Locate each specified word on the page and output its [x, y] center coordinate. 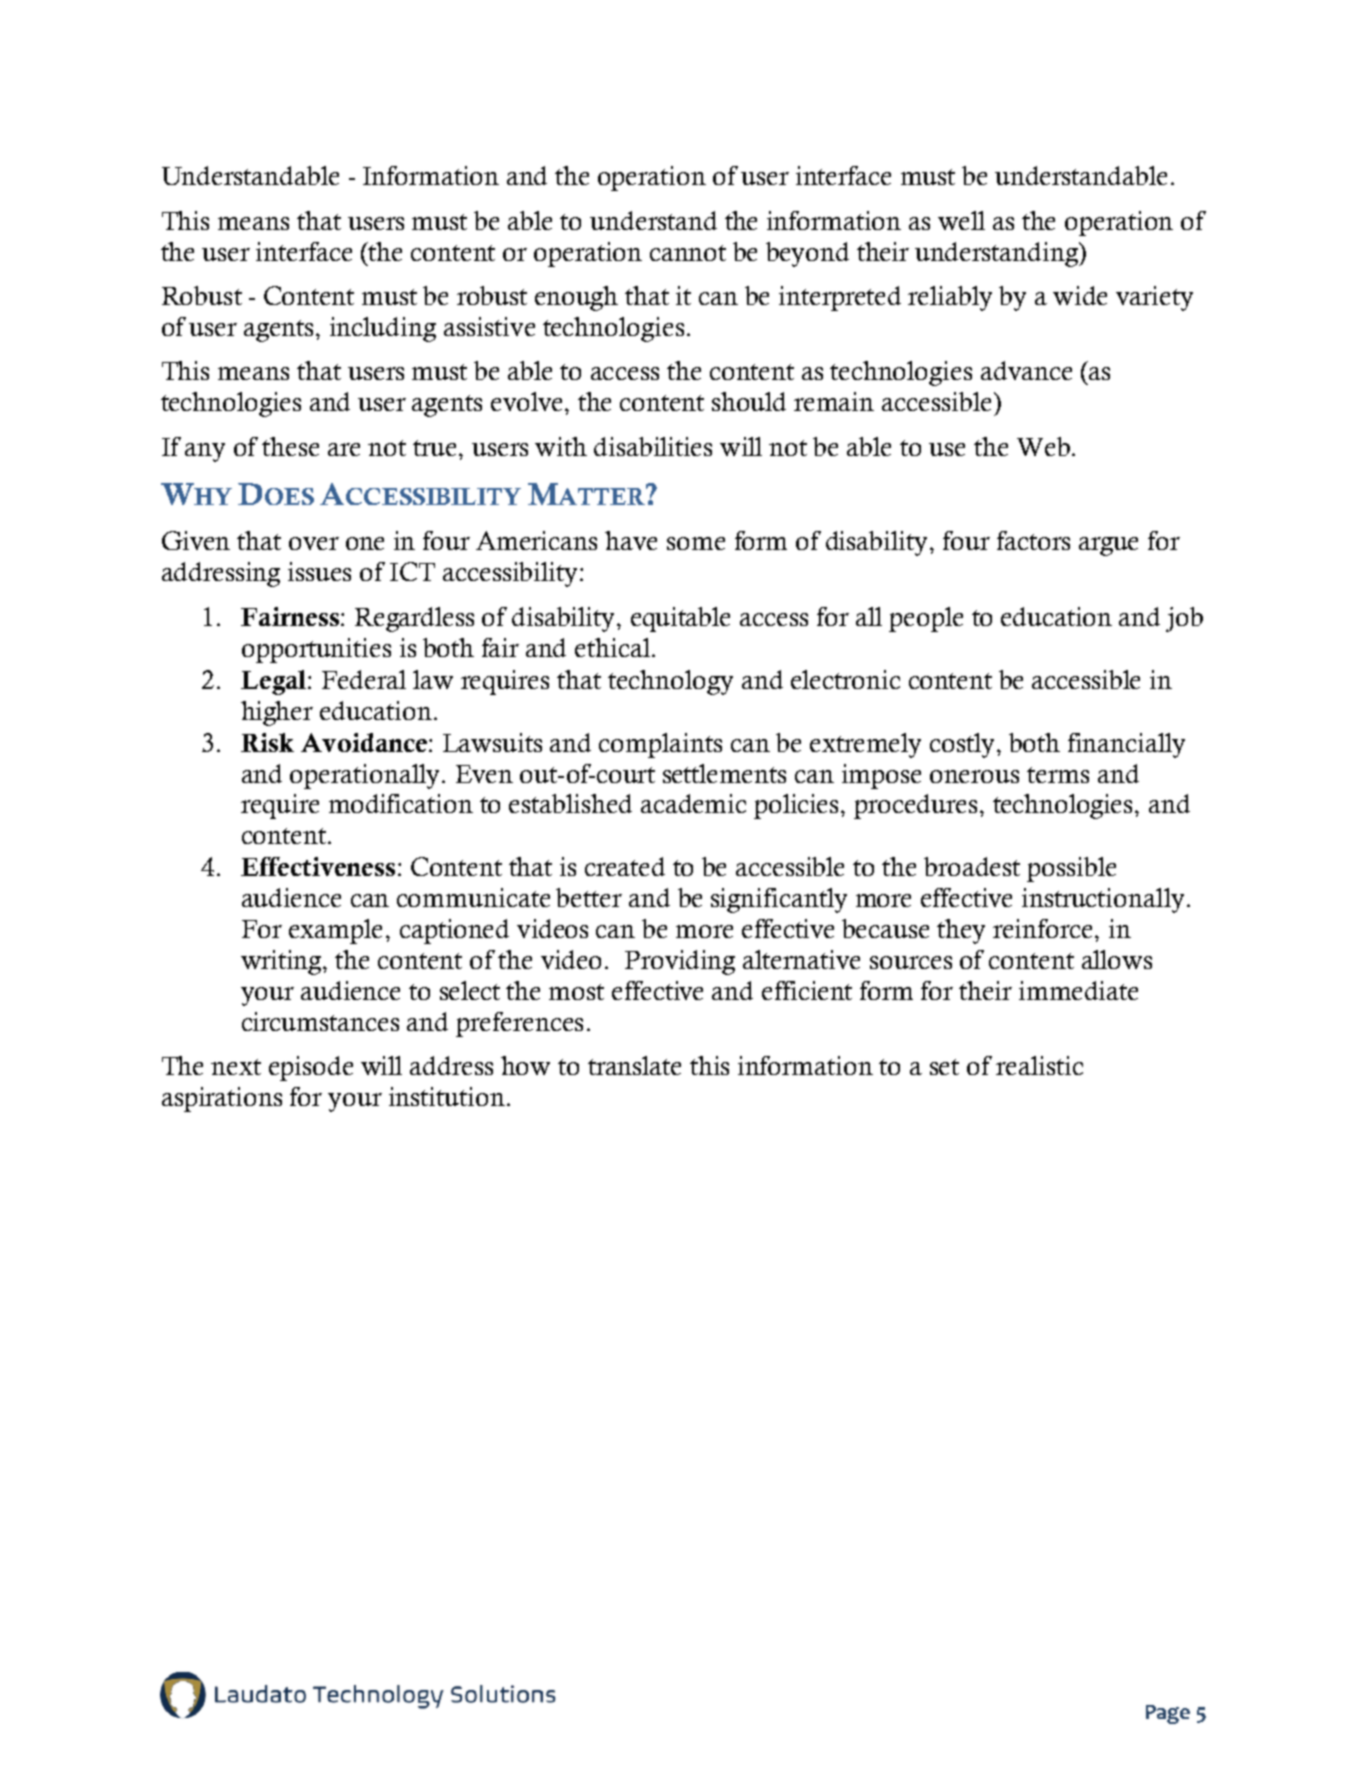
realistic [1039, 1065]
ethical [612, 647]
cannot [688, 253]
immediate [1078, 990]
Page [1168, 1714]
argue [1108, 546]
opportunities [316, 650]
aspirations [222, 1099]
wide [1080, 295]
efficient [807, 990]
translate [634, 1065]
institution [447, 1096]
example [338, 931]
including [383, 329]
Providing [680, 962]
